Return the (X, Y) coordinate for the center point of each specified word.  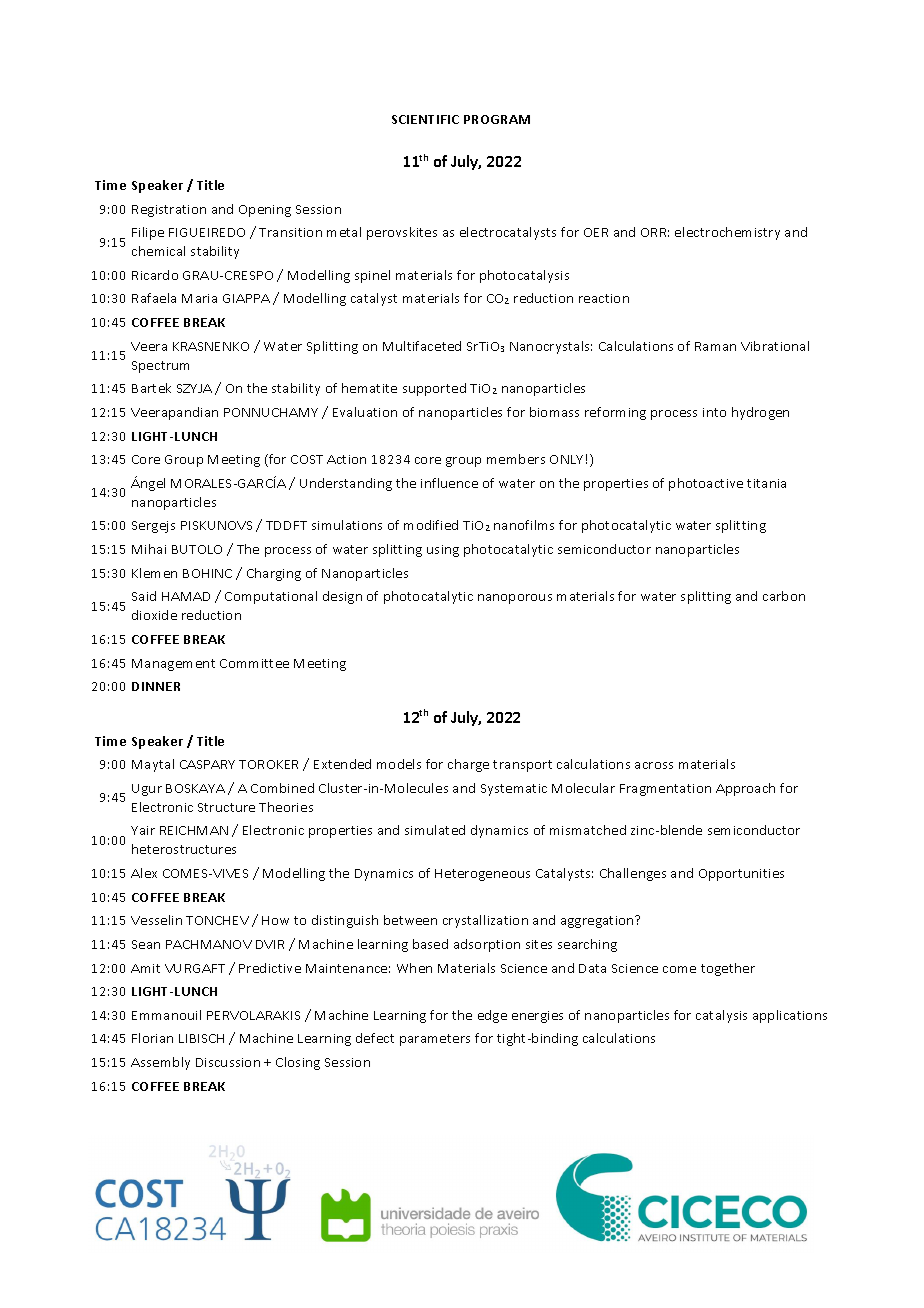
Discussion (228, 1062)
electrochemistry (727, 233)
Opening (265, 211)
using (443, 551)
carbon (784, 596)
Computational (271, 597)
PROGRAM (497, 119)
